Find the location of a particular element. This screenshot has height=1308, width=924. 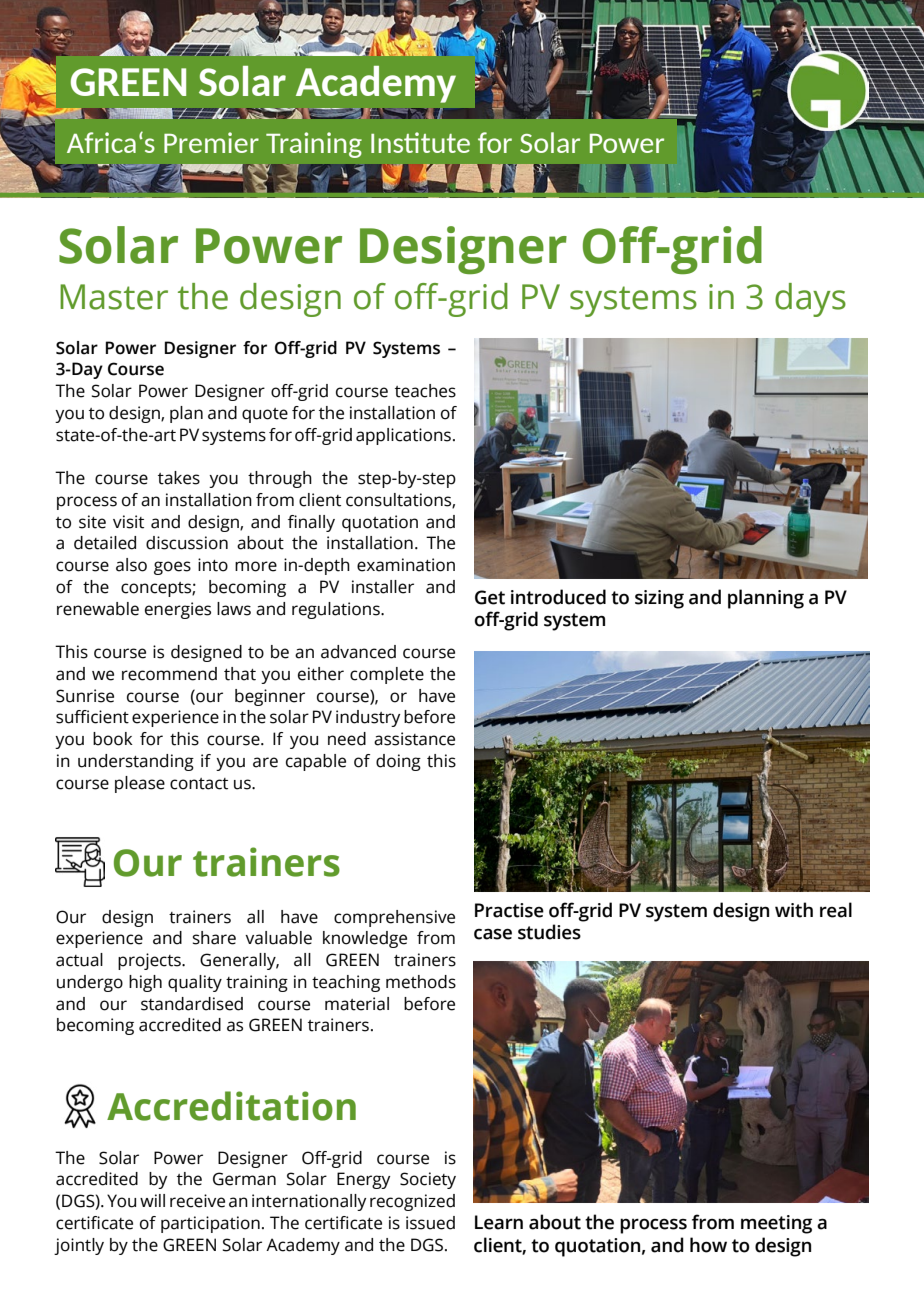

days is located at coordinates (810, 300).
